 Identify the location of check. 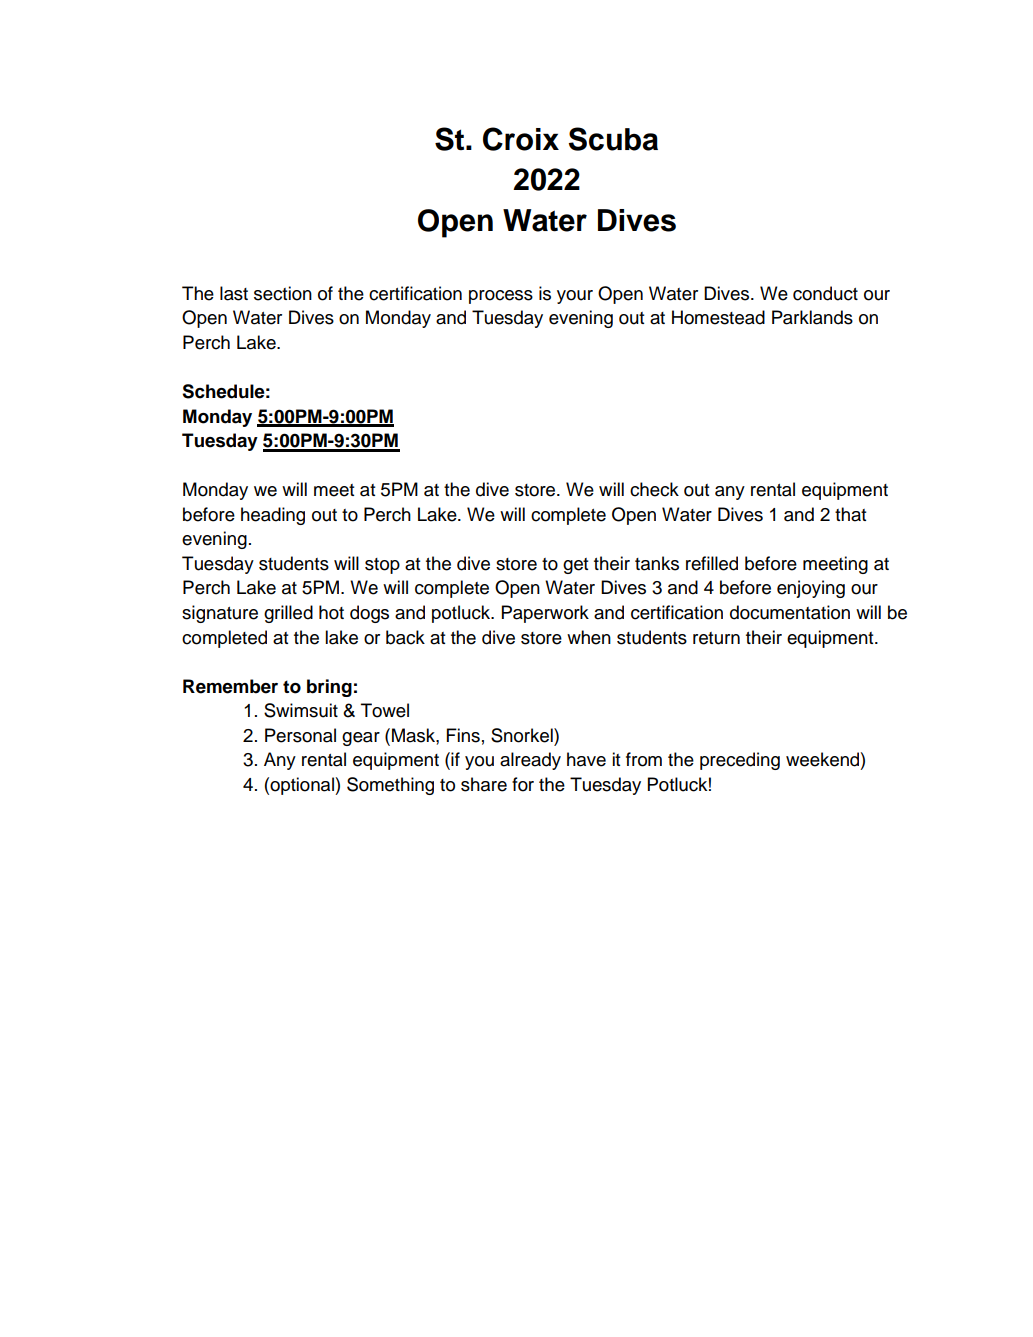
(654, 489).
